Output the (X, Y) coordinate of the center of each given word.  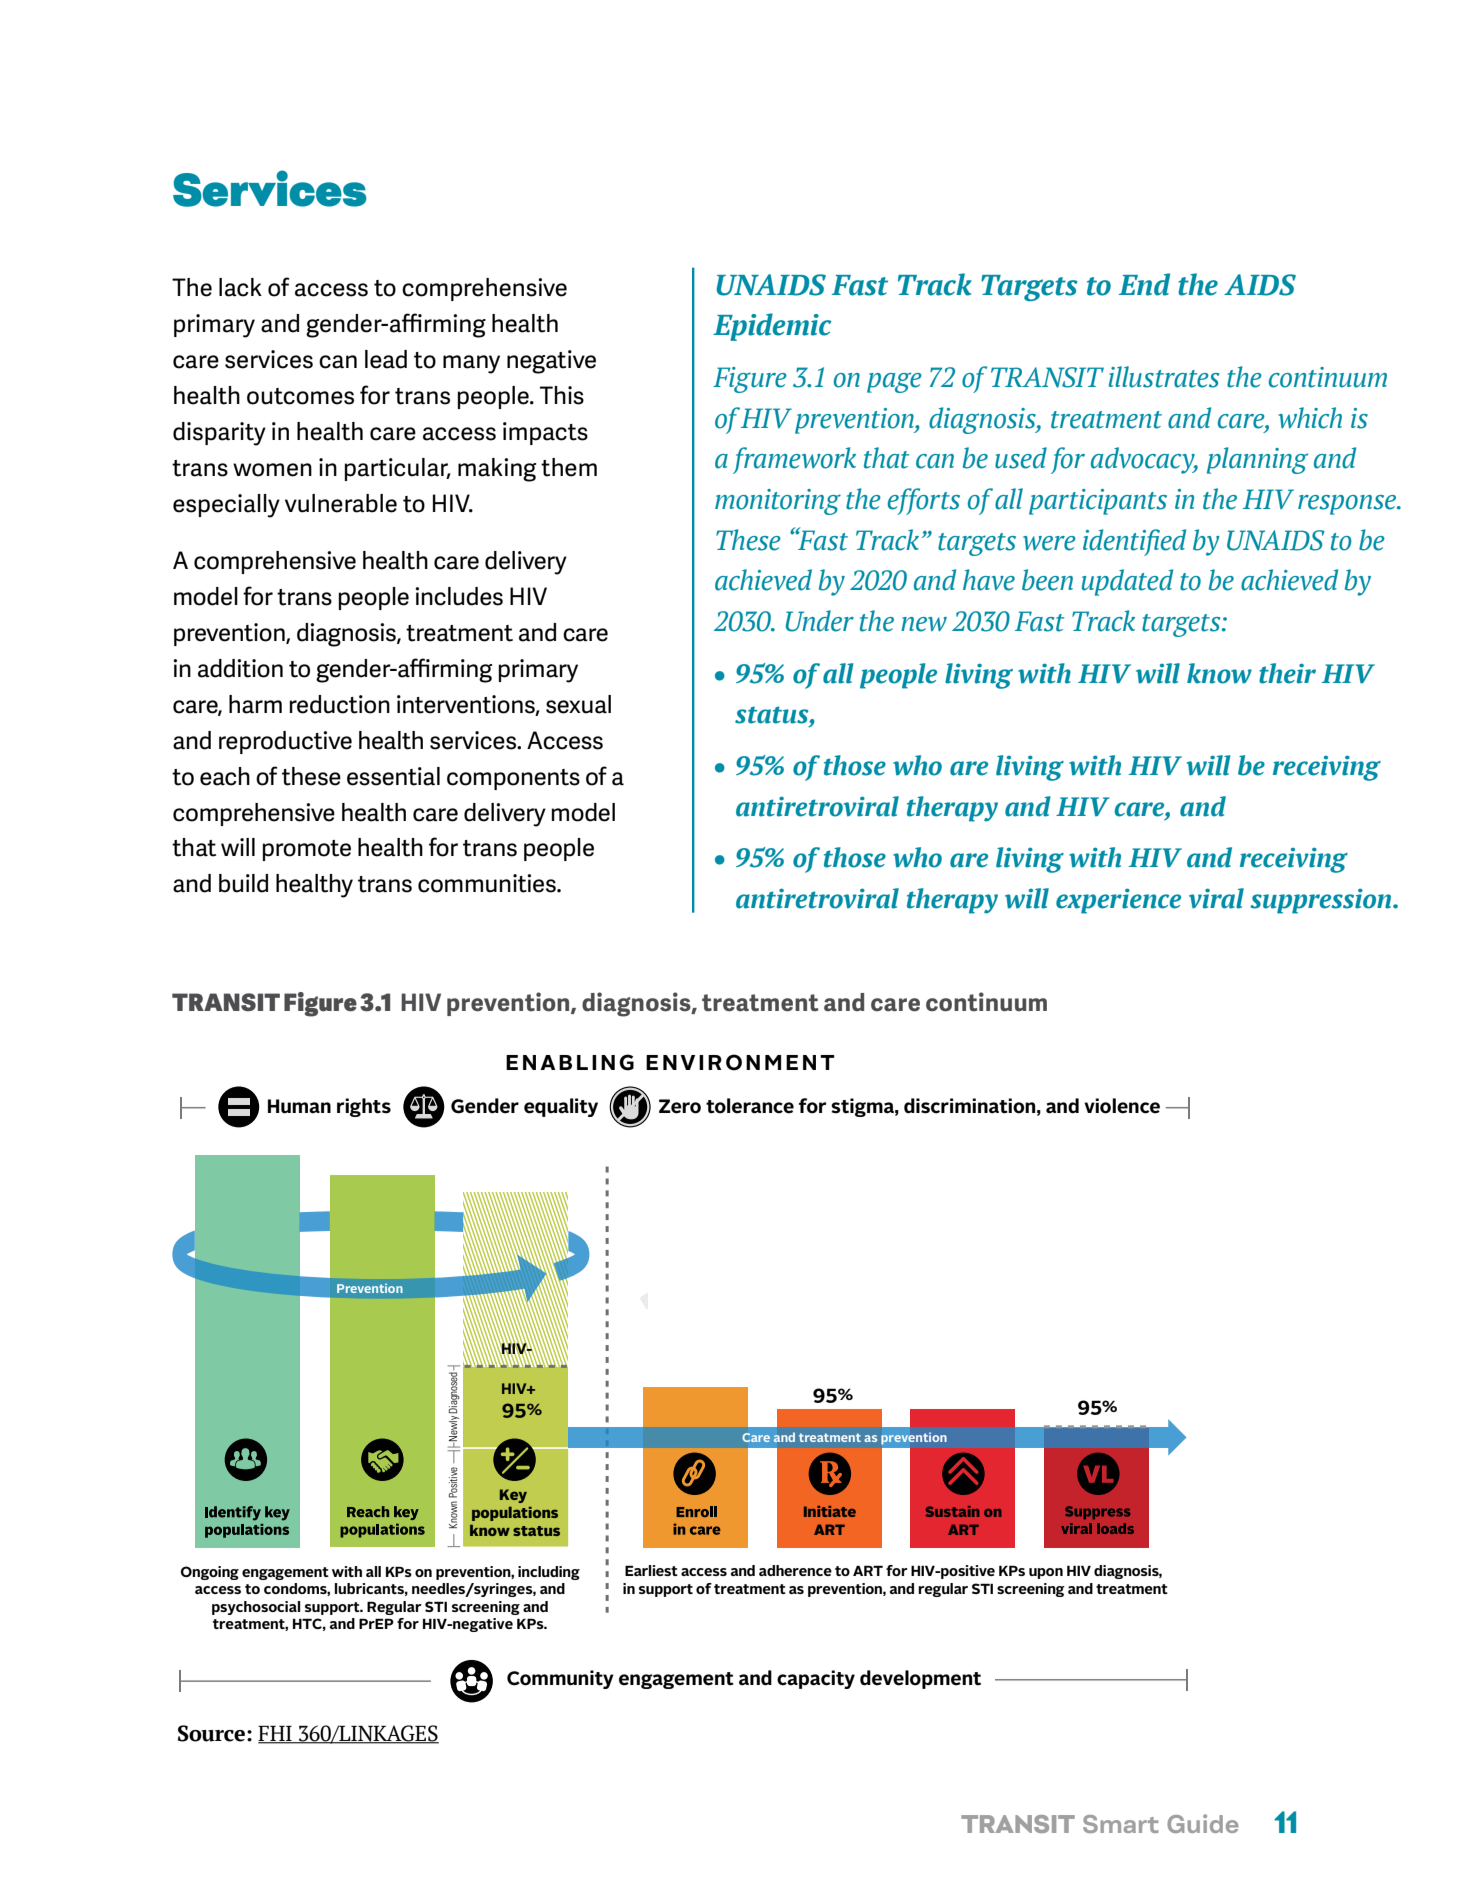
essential (393, 776)
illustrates (1164, 377)
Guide (1203, 1823)
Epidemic (772, 327)
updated (1127, 582)
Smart (1121, 1824)
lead (386, 359)
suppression (1322, 901)
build (243, 883)
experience (1118, 901)
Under (820, 621)
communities (488, 883)
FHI (276, 1735)
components (513, 779)
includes (459, 596)
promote (307, 850)
